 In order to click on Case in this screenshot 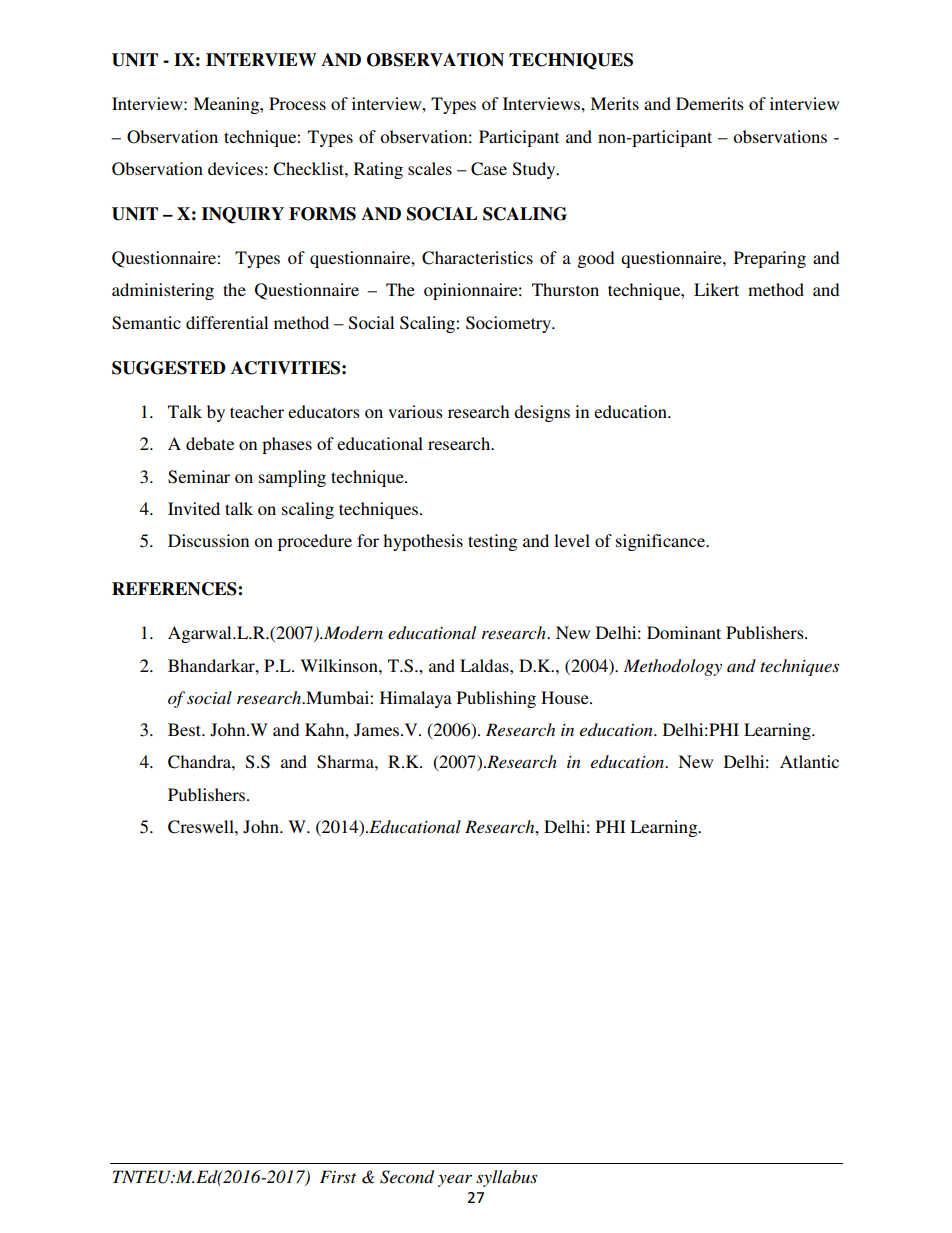, I will do `click(489, 169)`.
